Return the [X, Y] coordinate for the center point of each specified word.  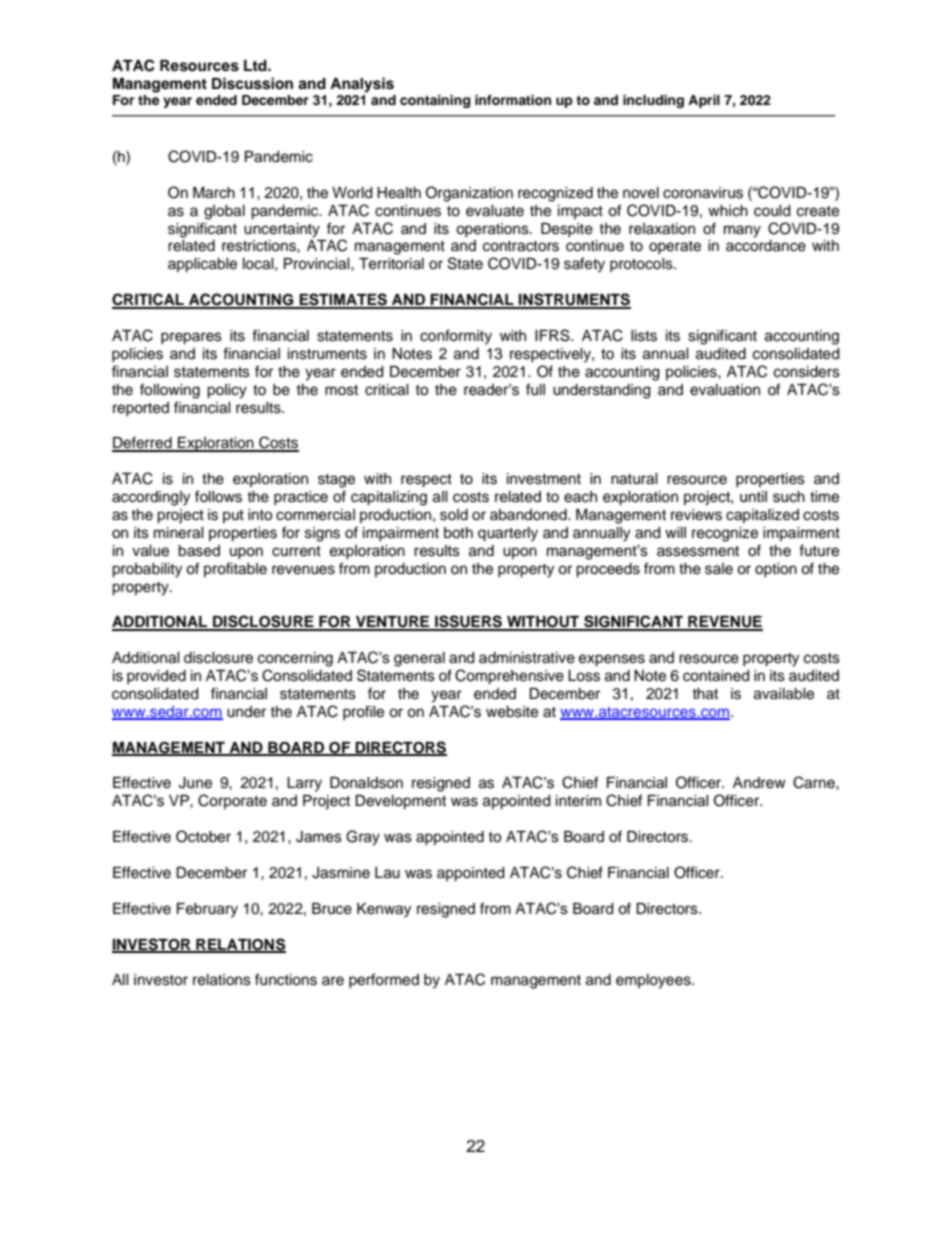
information [513, 100]
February [207, 910]
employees [654, 981]
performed [384, 980]
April [704, 101]
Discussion [252, 83]
